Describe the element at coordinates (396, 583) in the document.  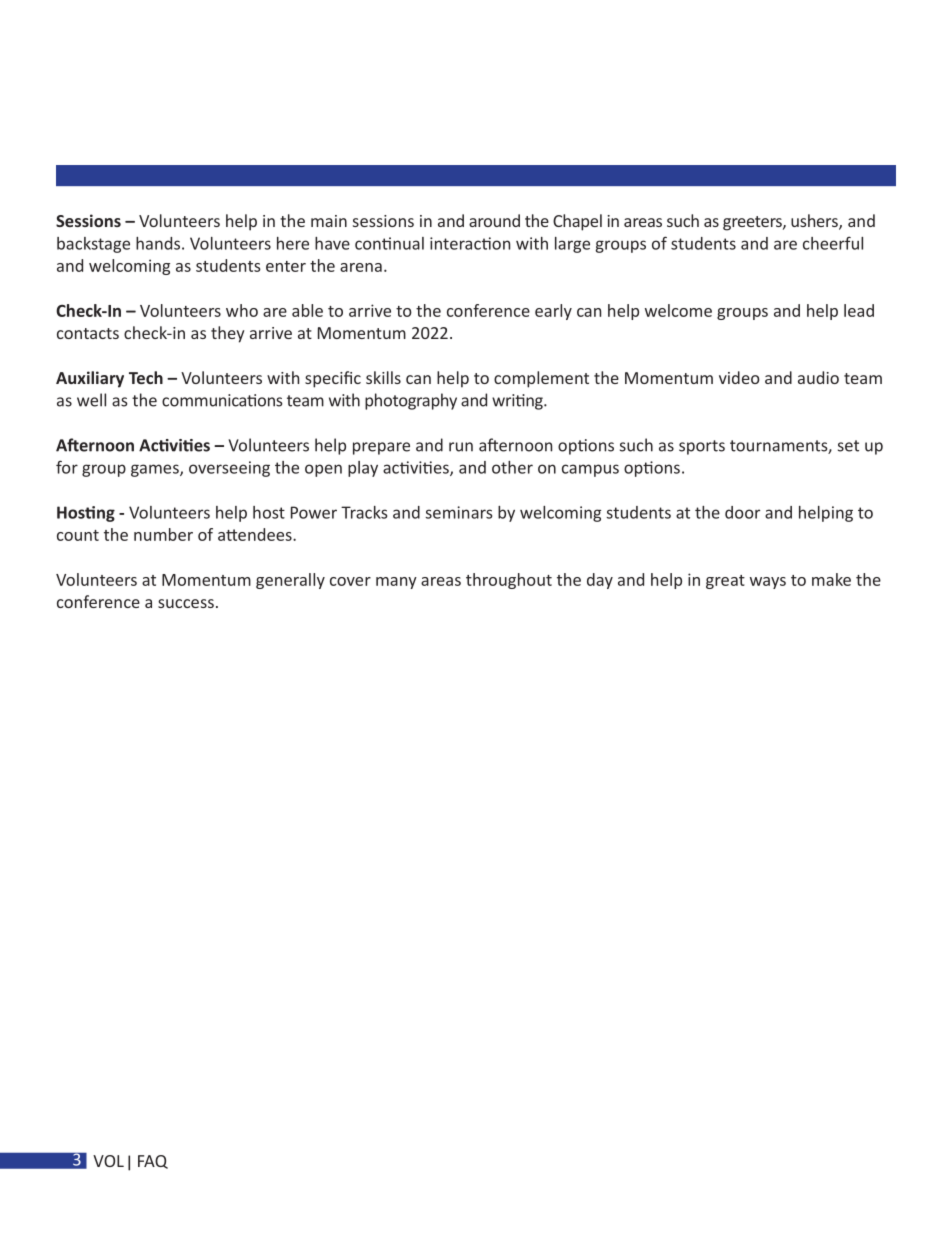
I see `many` at that location.
